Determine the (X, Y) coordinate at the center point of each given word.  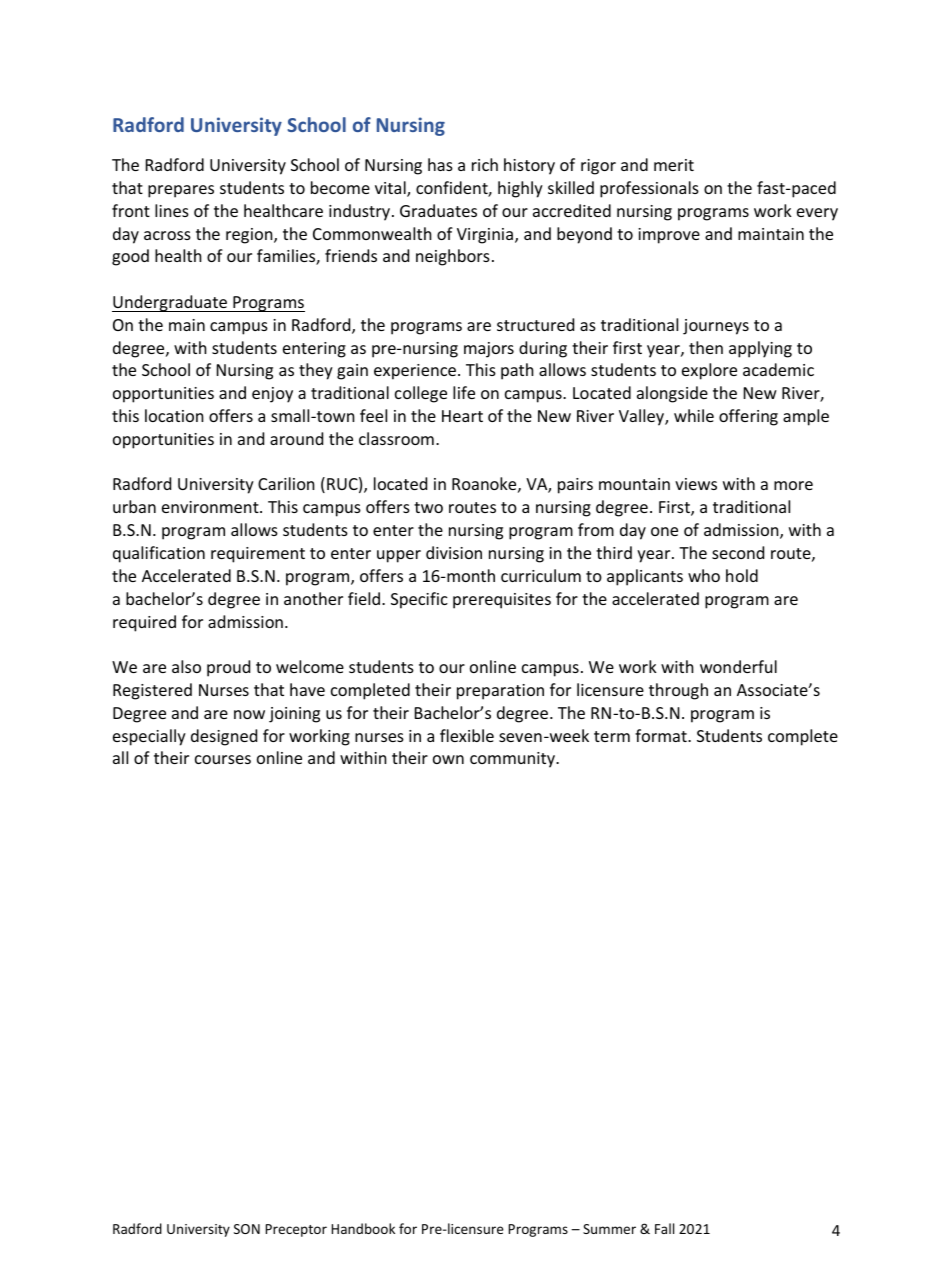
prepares (181, 191)
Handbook (363, 1228)
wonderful (738, 666)
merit (674, 165)
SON (247, 1229)
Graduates (438, 210)
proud (228, 668)
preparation (500, 692)
